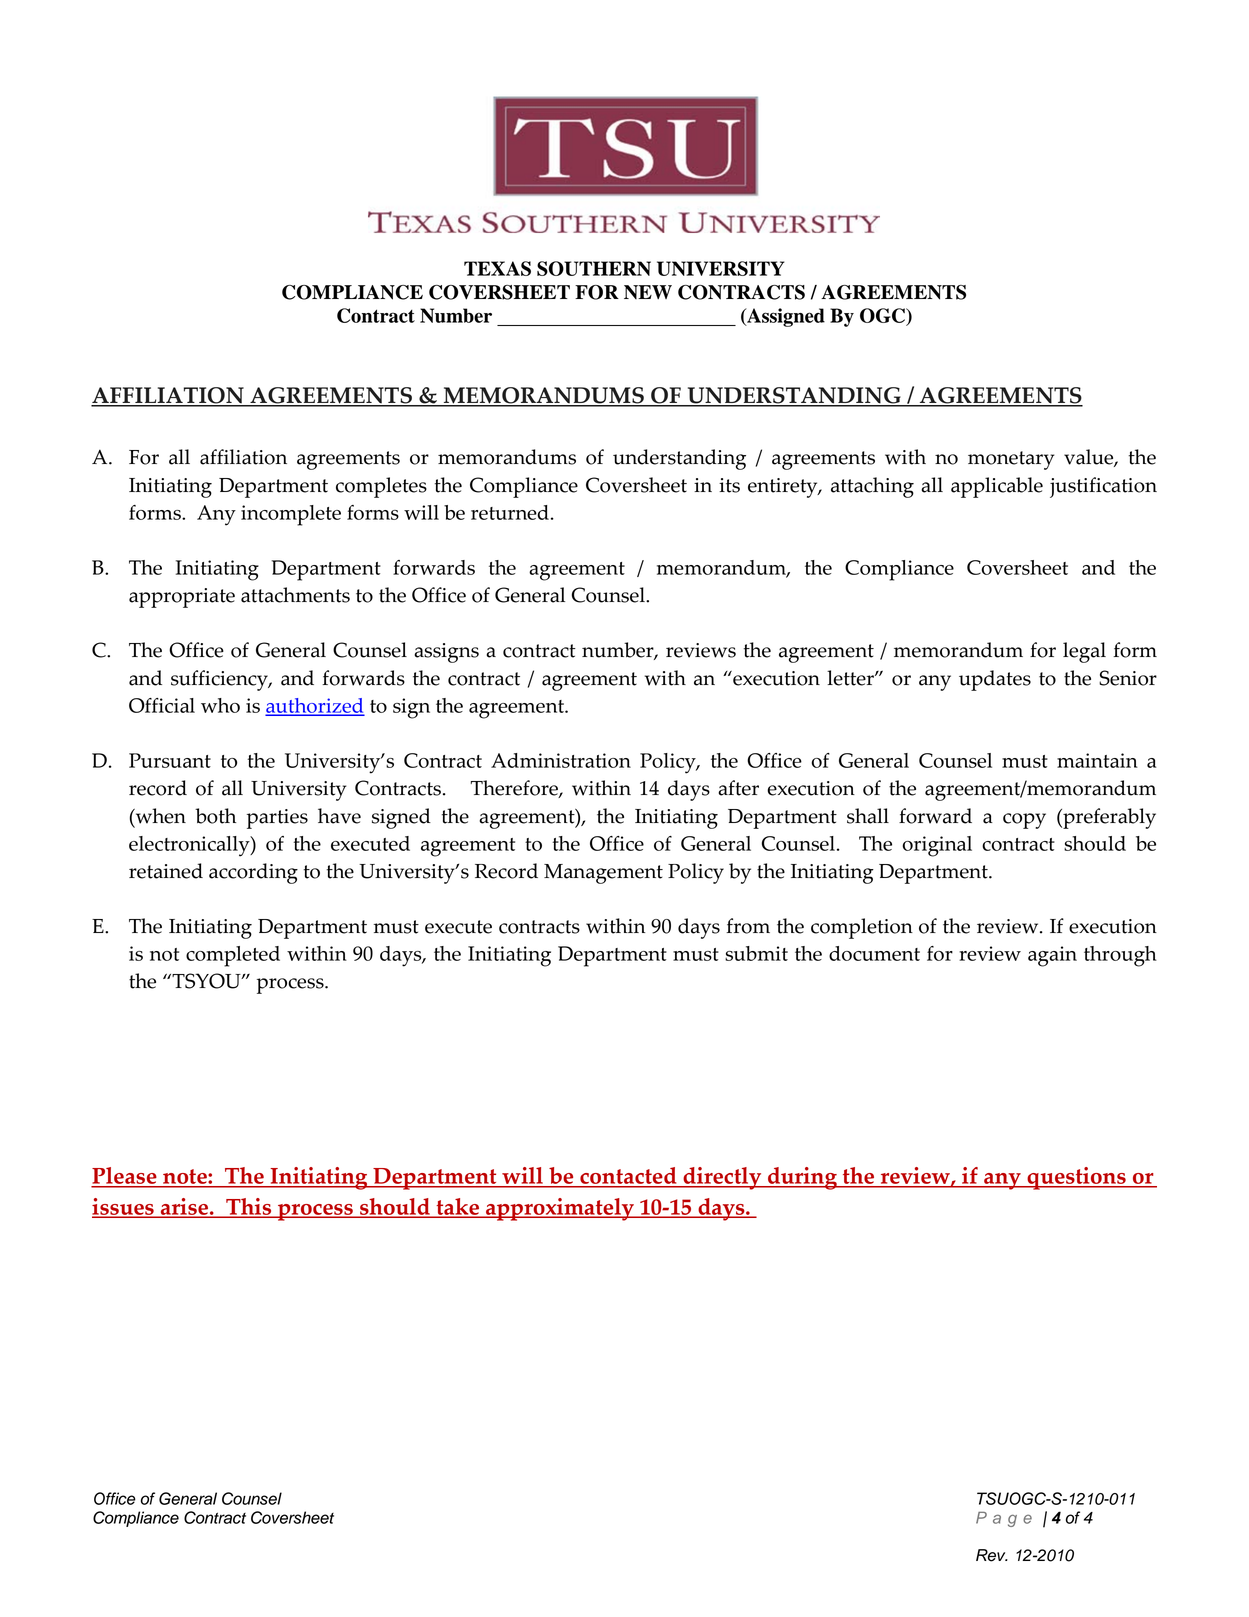 Image resolution: width=1249 pixels, height=1617 pixels. Describe the element at coordinates (648, 292) in the document. I see `NEW` at that location.
